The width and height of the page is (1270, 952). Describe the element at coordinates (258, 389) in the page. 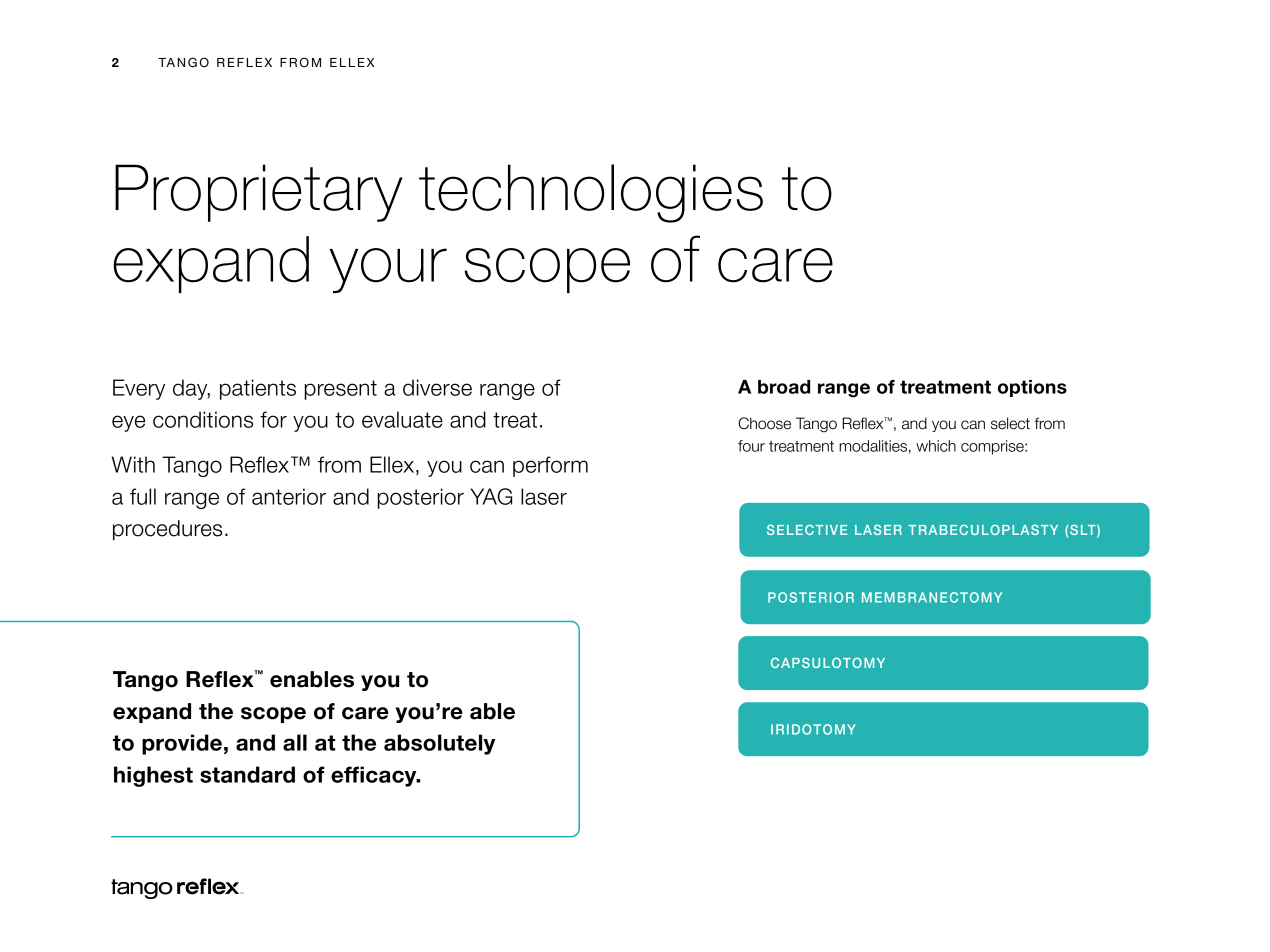

I see `patients` at that location.
